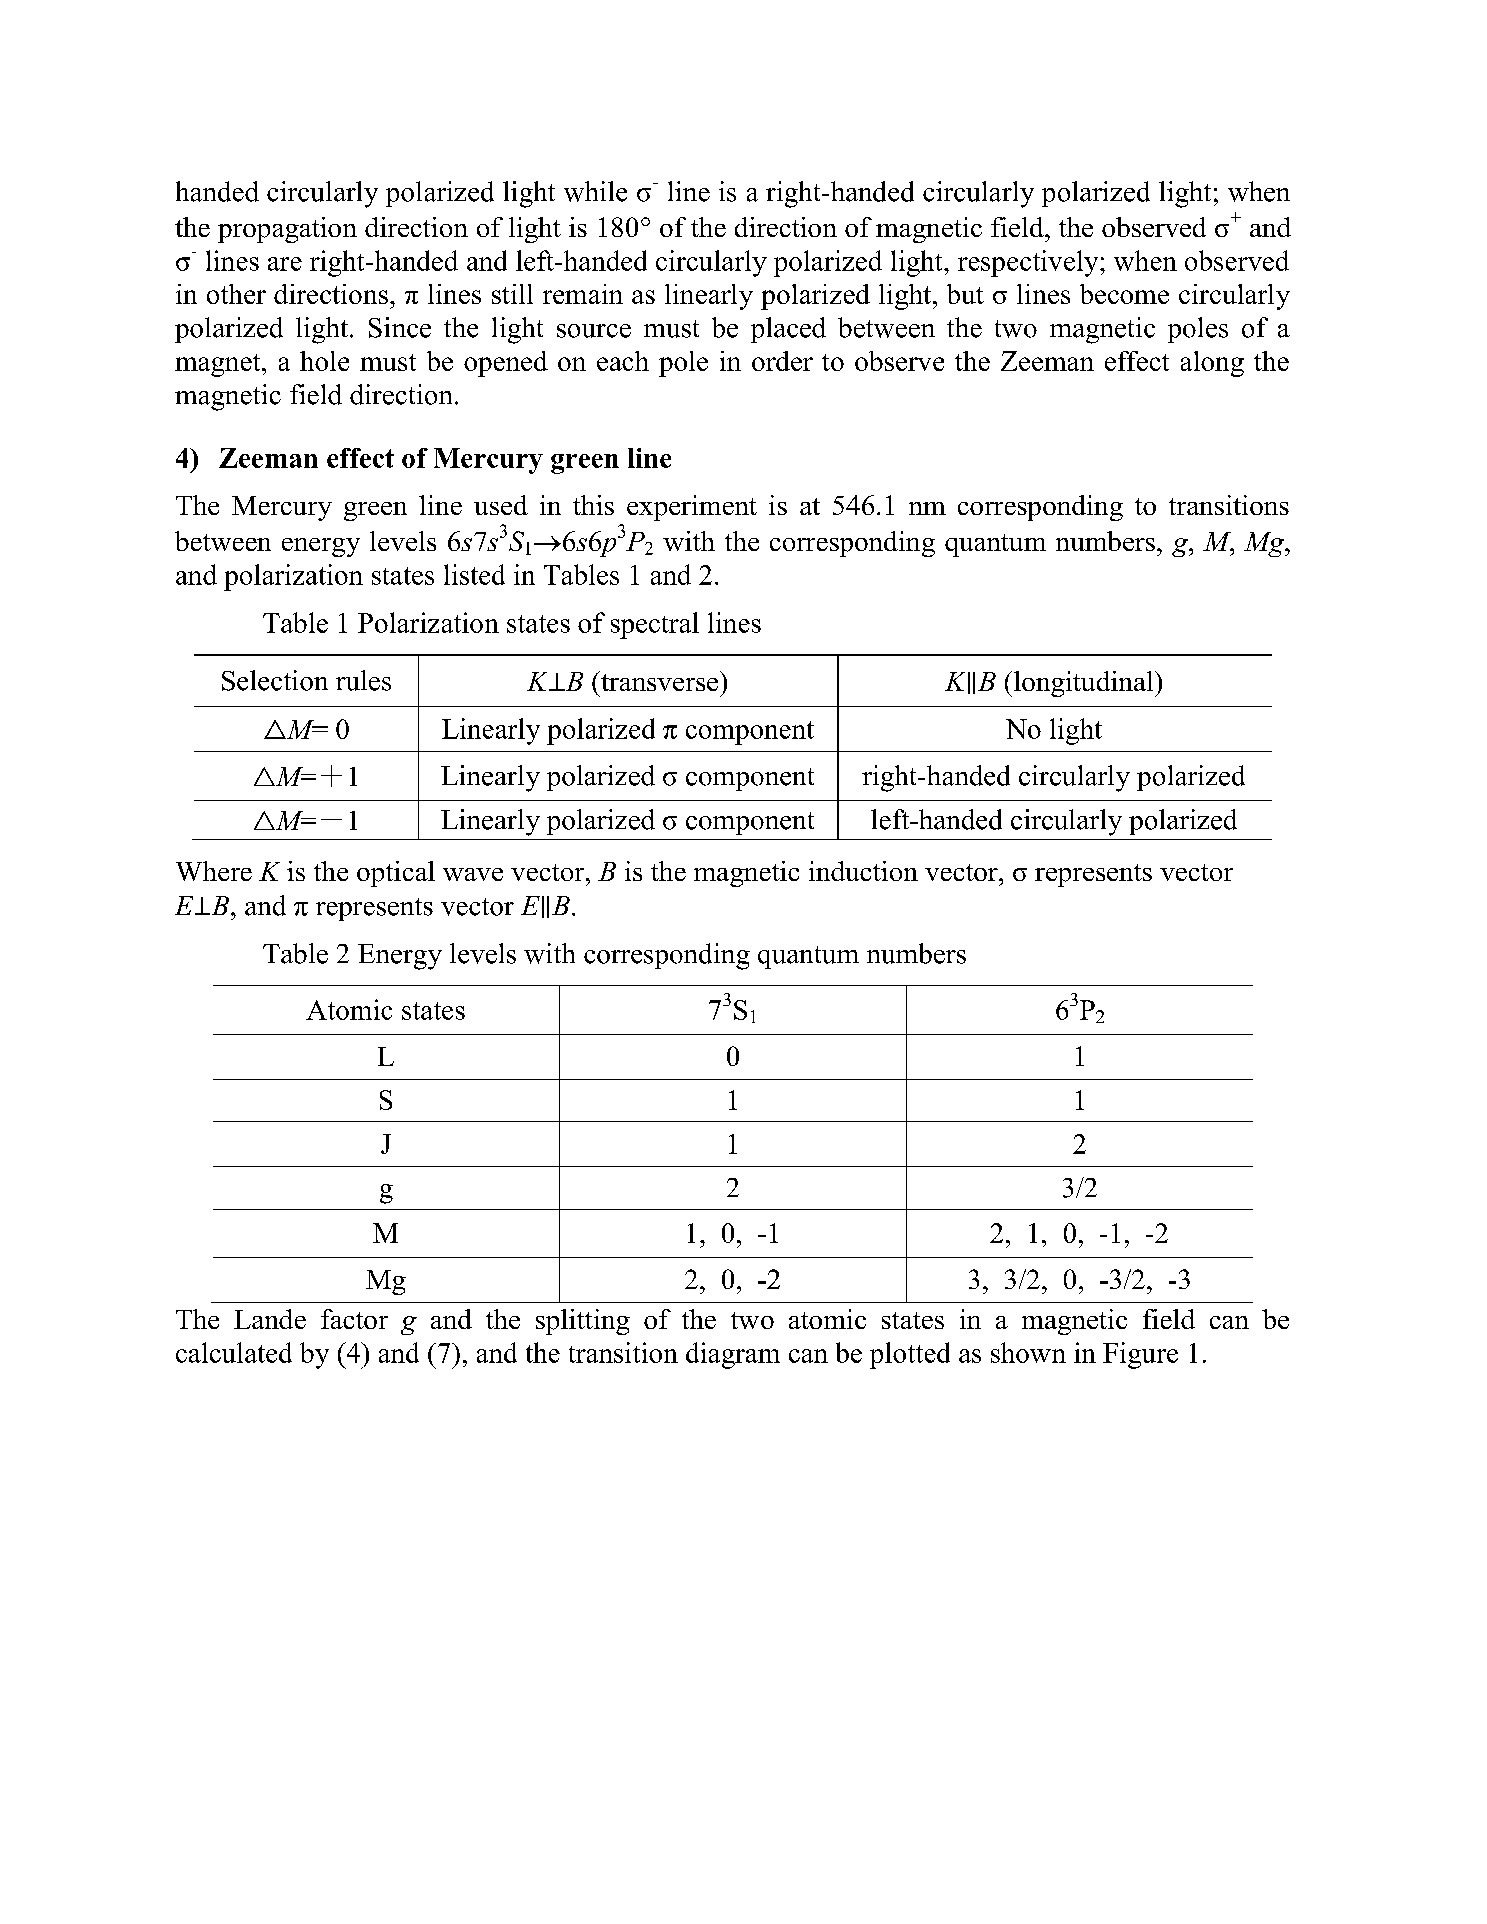 This page has width=1487, height=1924. What do you see at coordinates (354, 1319) in the page?
I see `factor` at bounding box center [354, 1319].
